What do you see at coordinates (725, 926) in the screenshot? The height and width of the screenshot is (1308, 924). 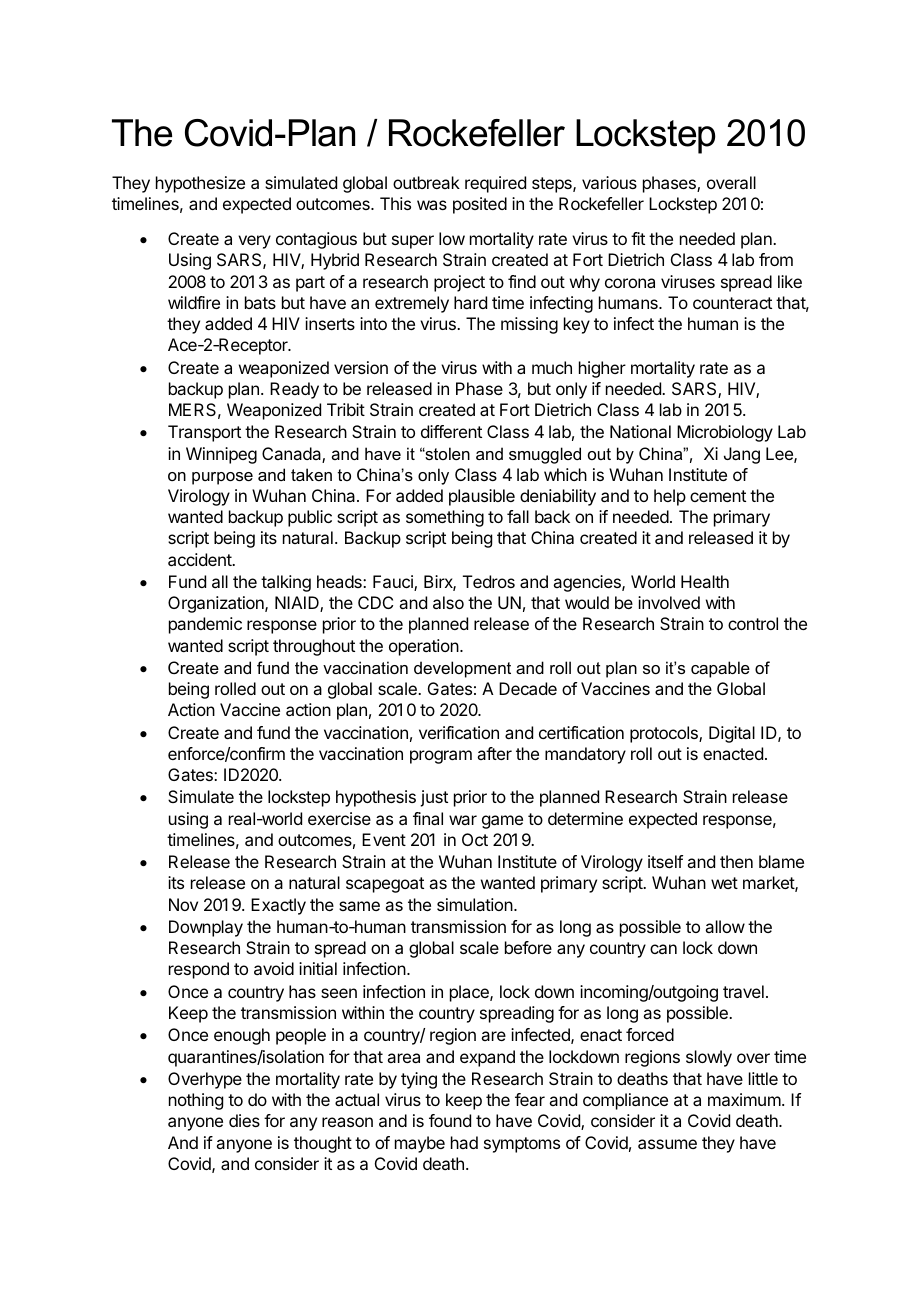 I see `allow` at bounding box center [725, 926].
